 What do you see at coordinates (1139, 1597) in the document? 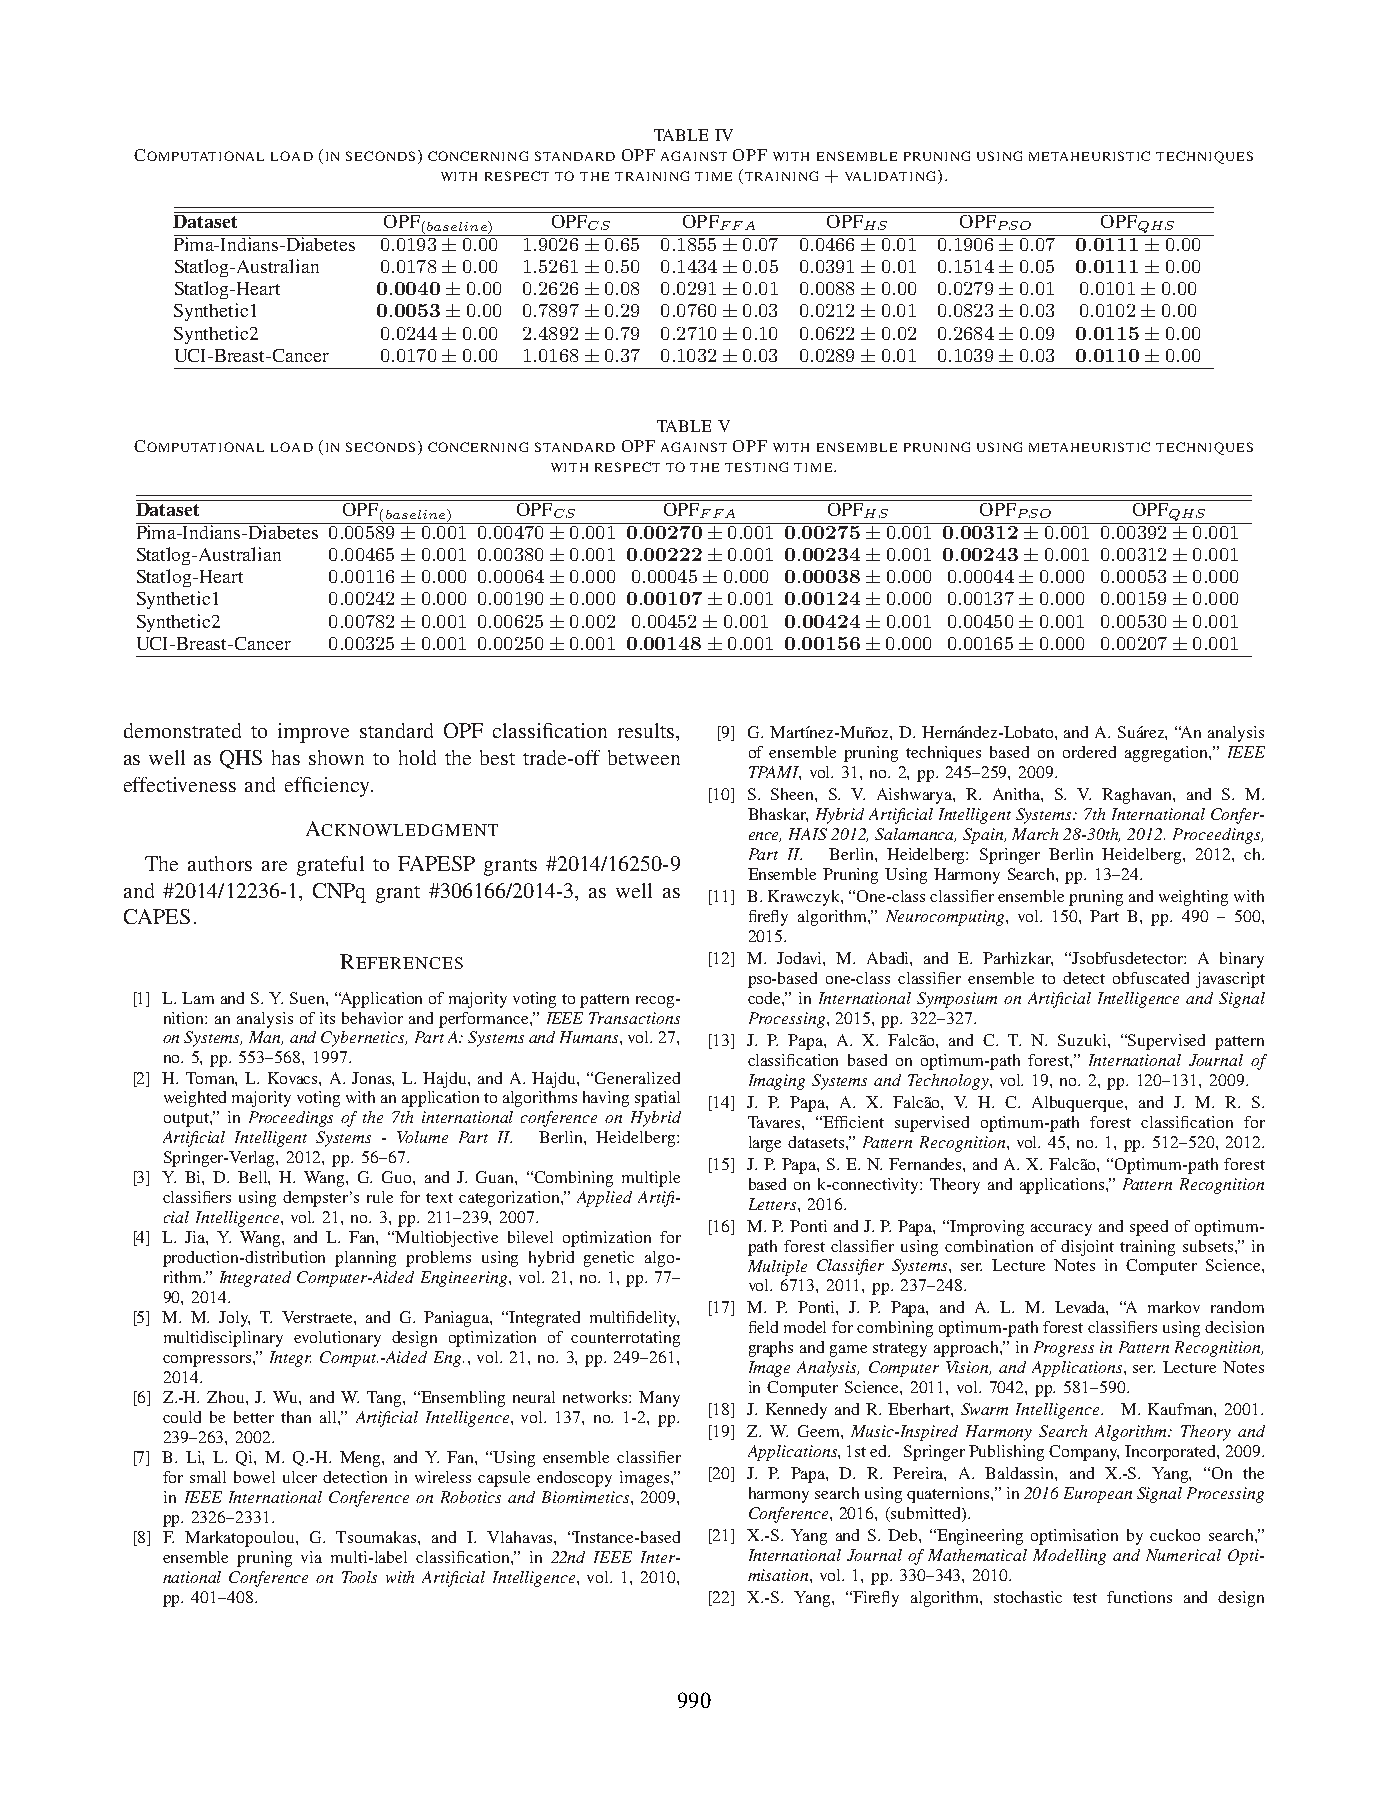
I see `functions` at bounding box center [1139, 1597].
